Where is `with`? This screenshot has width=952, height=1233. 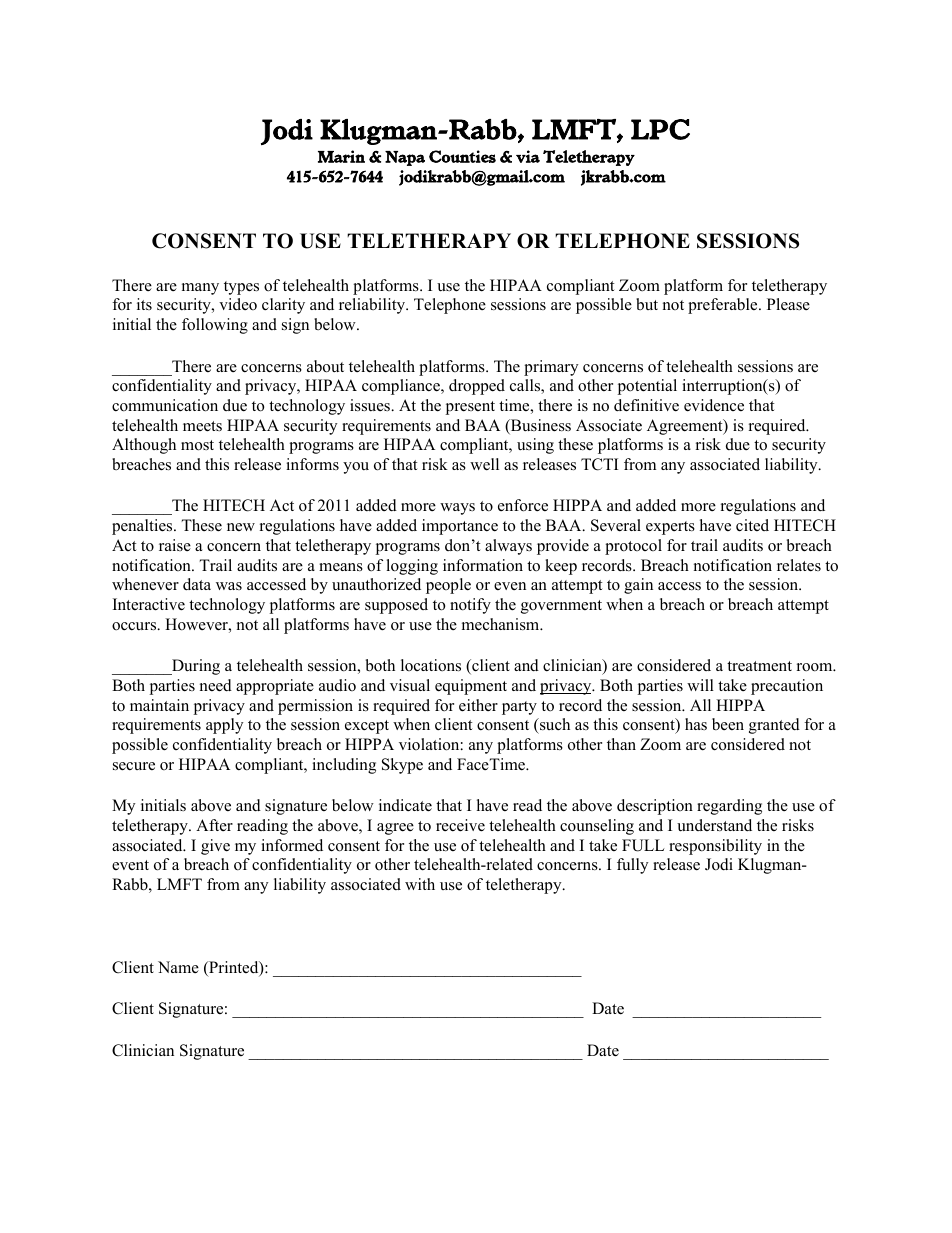
with is located at coordinates (420, 884).
